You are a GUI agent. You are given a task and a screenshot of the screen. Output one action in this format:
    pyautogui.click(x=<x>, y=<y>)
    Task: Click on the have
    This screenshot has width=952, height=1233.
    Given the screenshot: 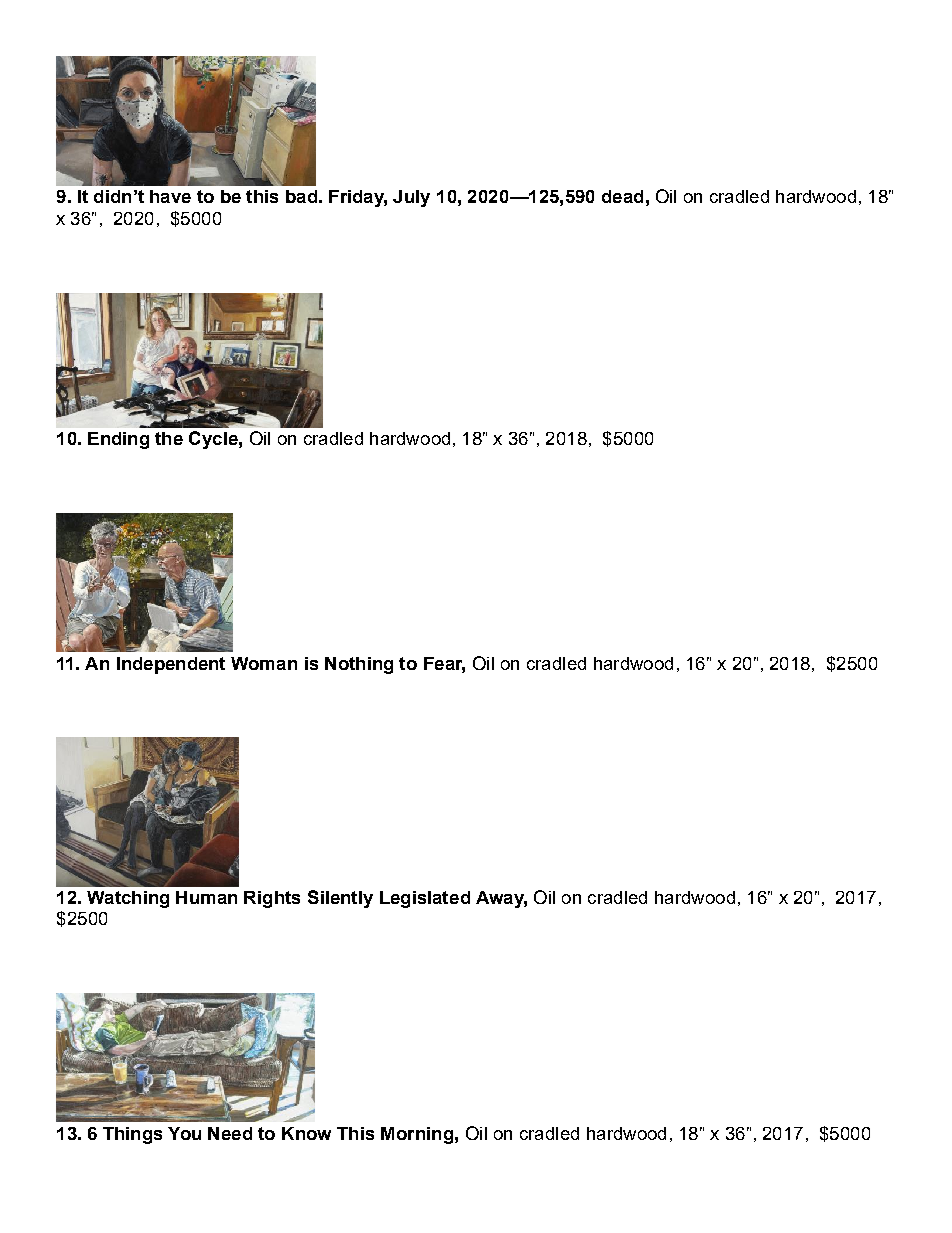 What is the action you would take?
    pyautogui.click(x=170, y=196)
